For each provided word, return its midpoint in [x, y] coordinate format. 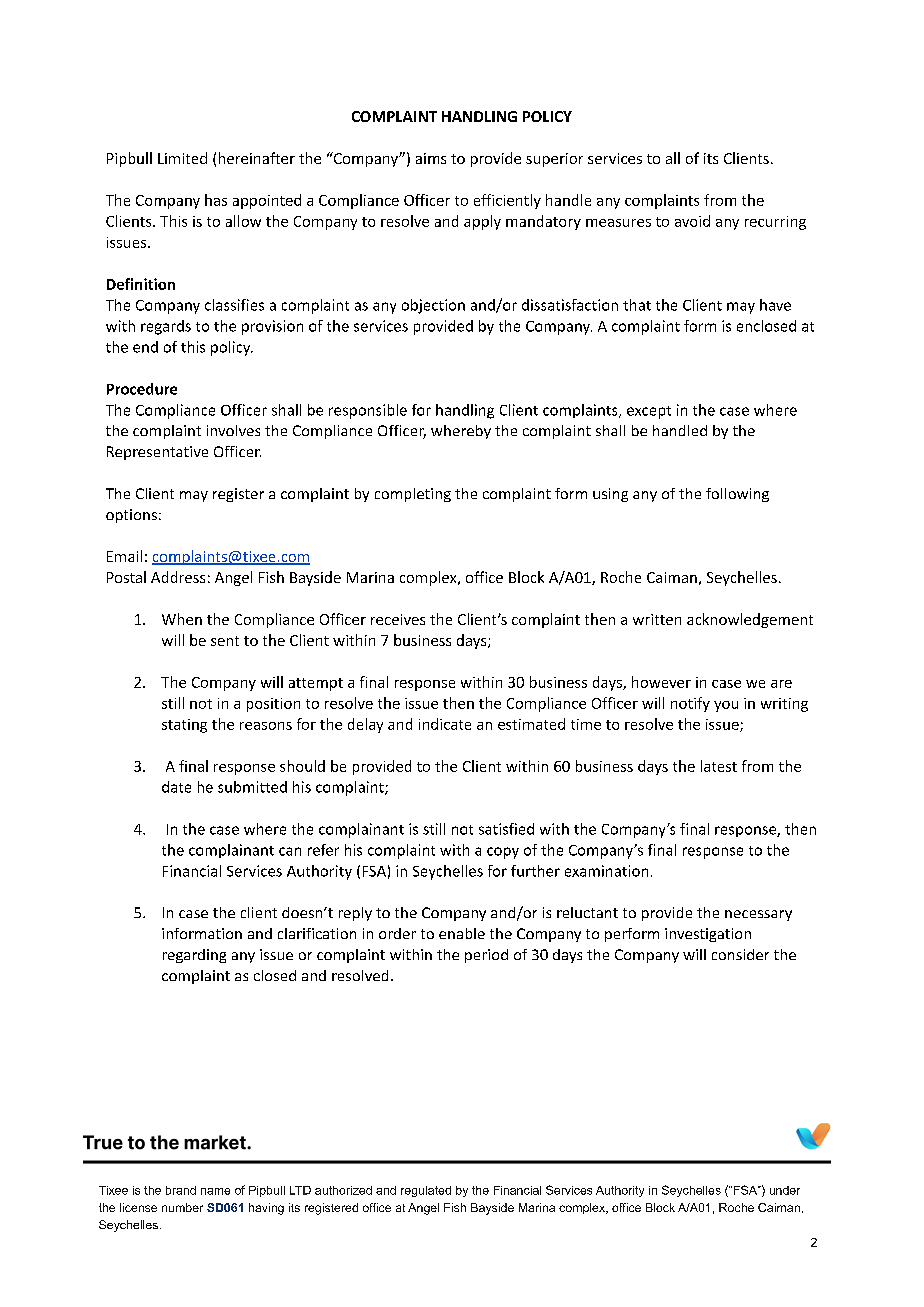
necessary [758, 915]
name [215, 1191]
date [176, 787]
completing [413, 495]
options [131, 516]
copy [503, 853]
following [737, 495]
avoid [692, 221]
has [216, 200]
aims [431, 158]
